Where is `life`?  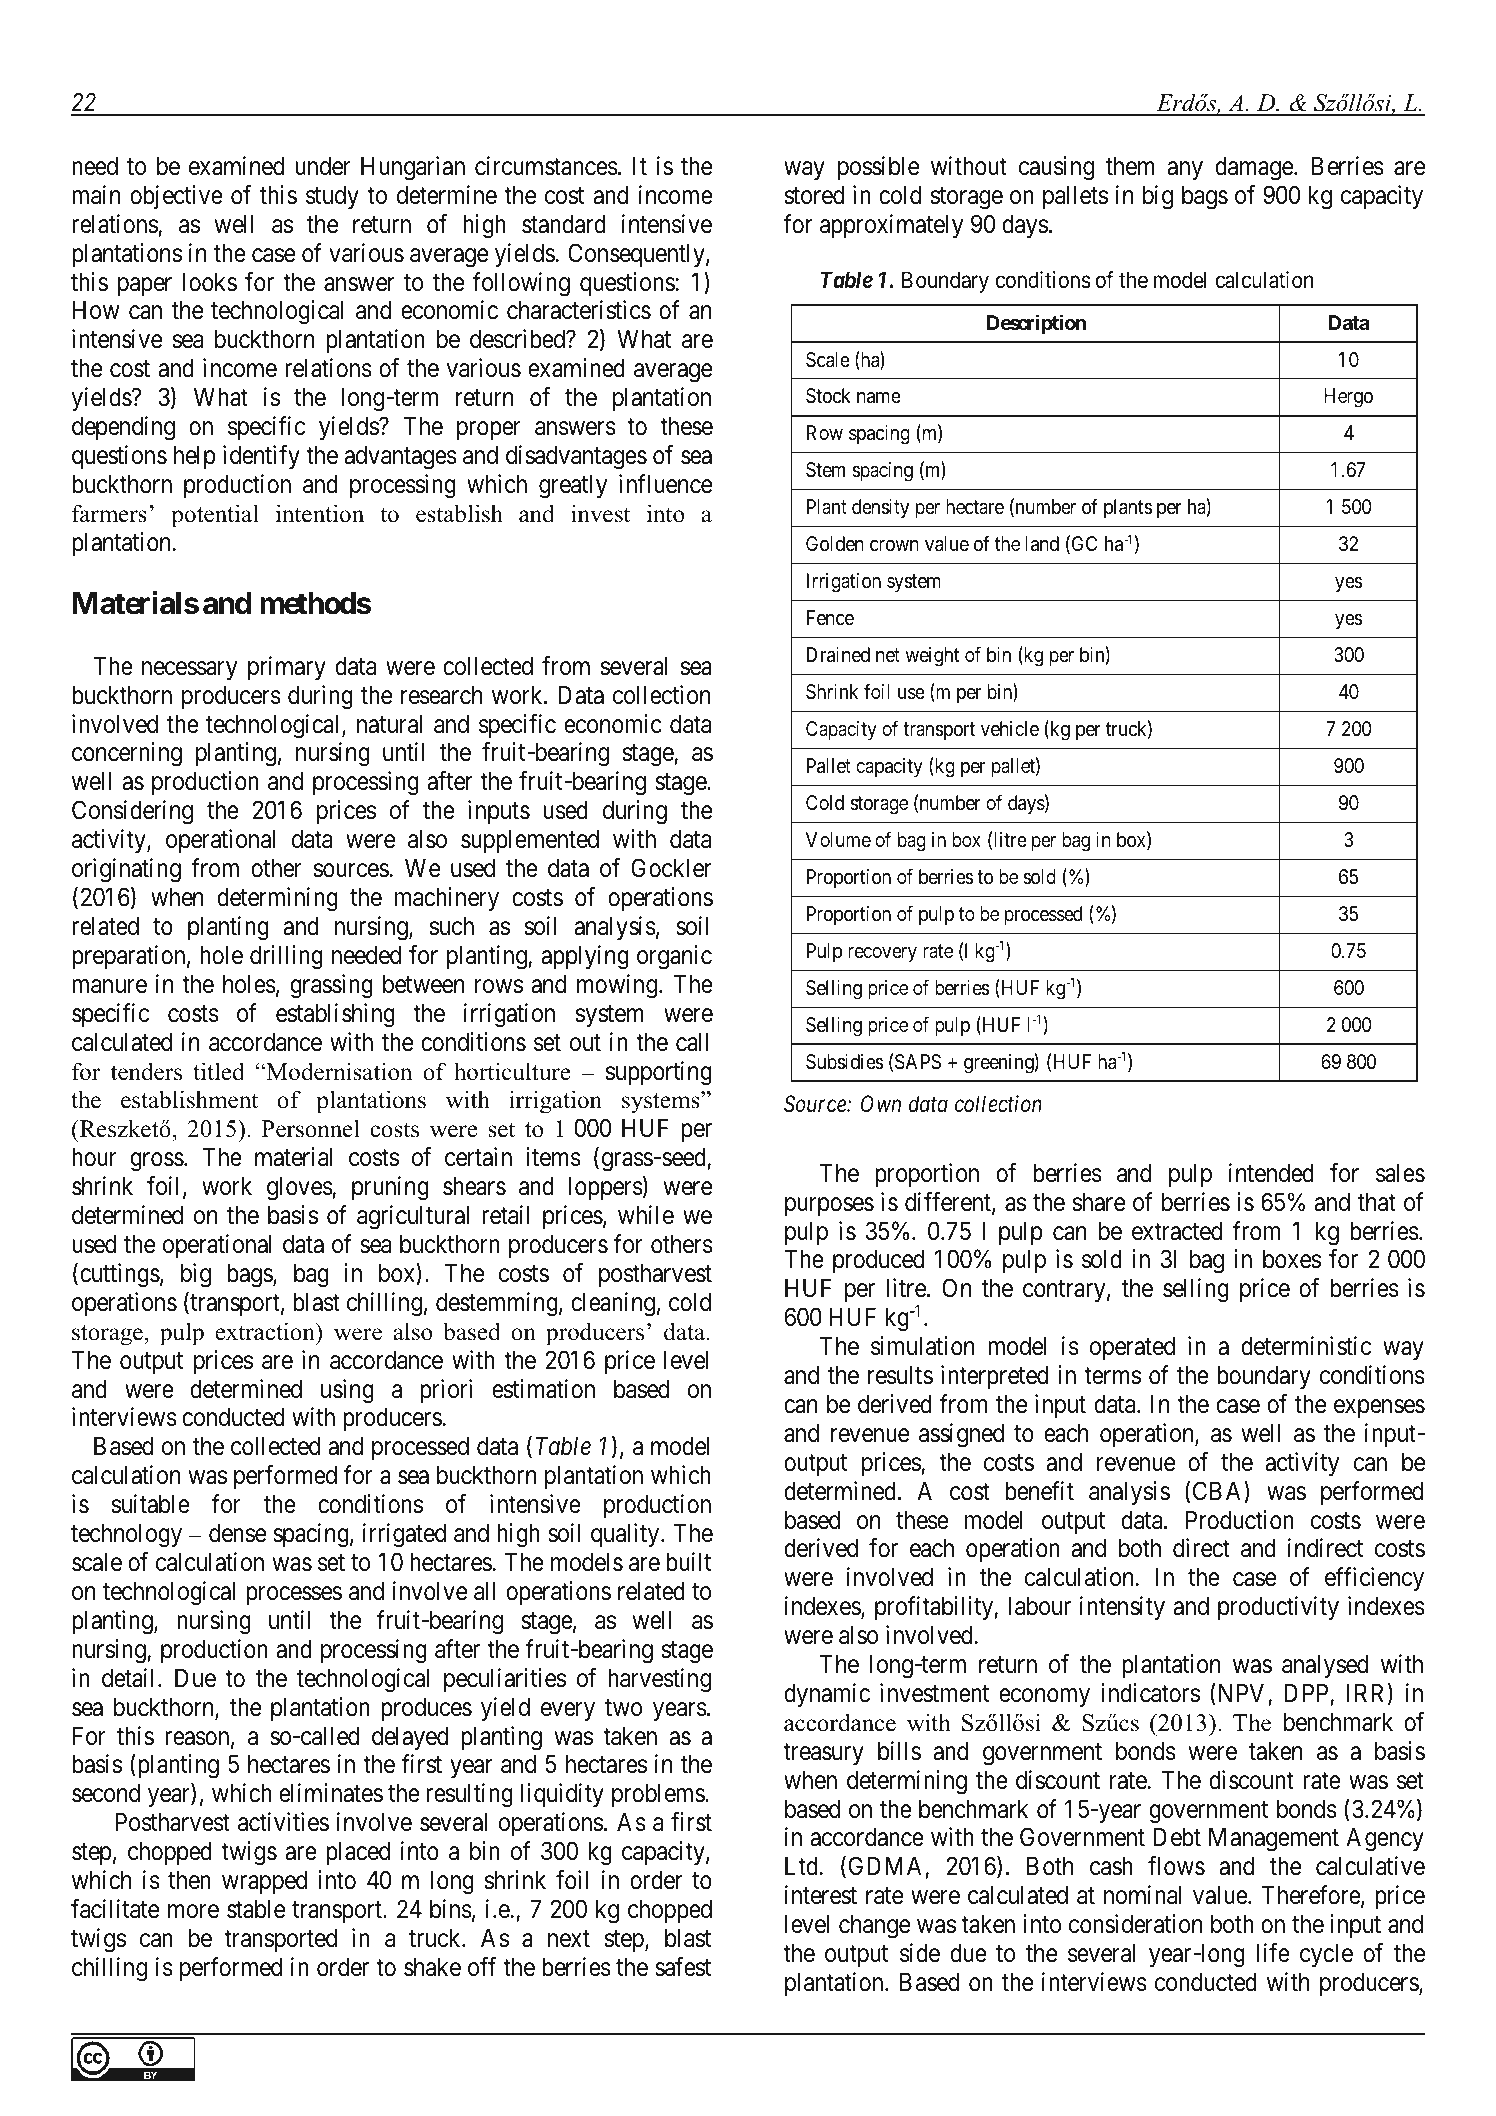
life is located at coordinates (1273, 1953).
